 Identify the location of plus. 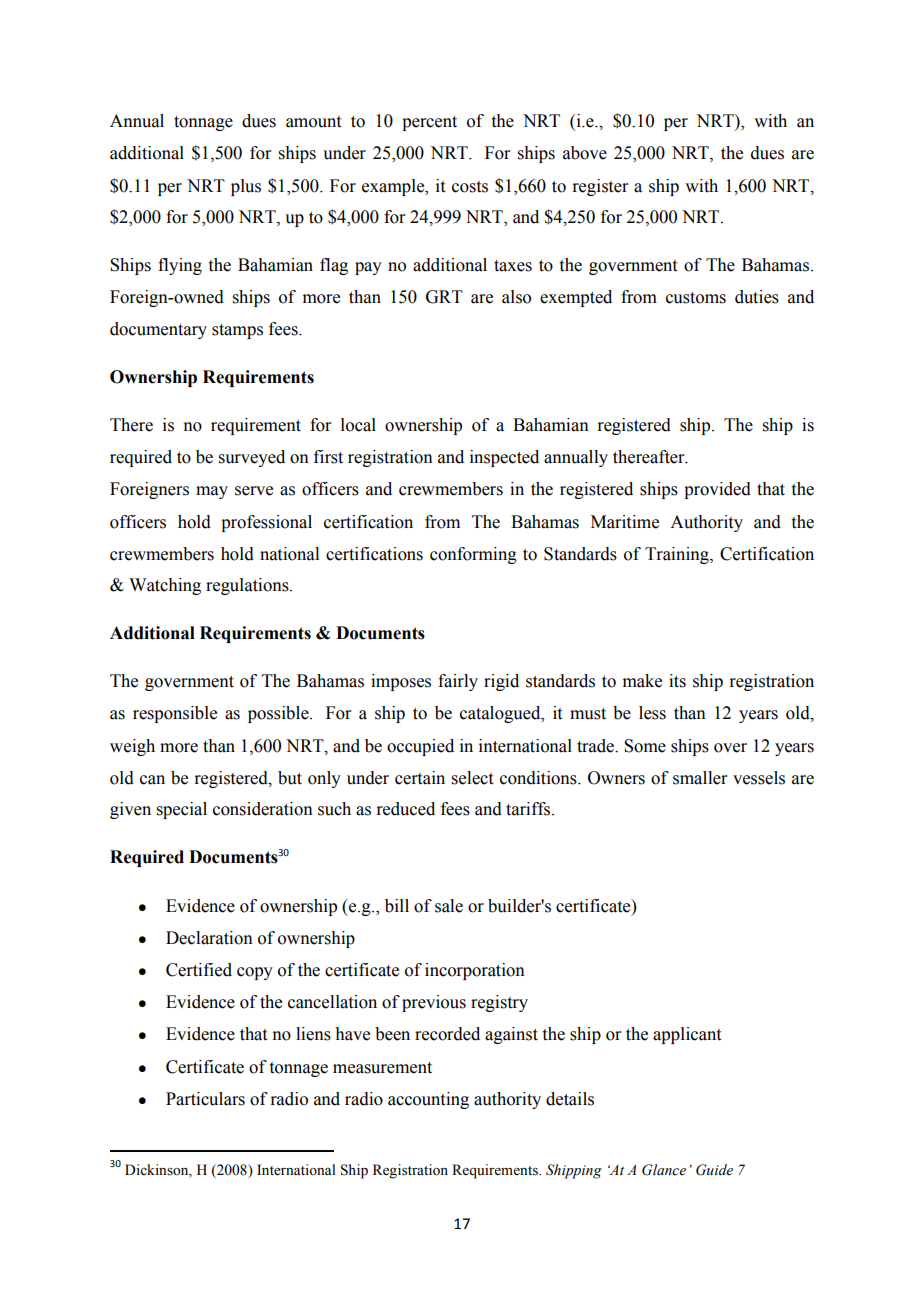
(246, 187).
